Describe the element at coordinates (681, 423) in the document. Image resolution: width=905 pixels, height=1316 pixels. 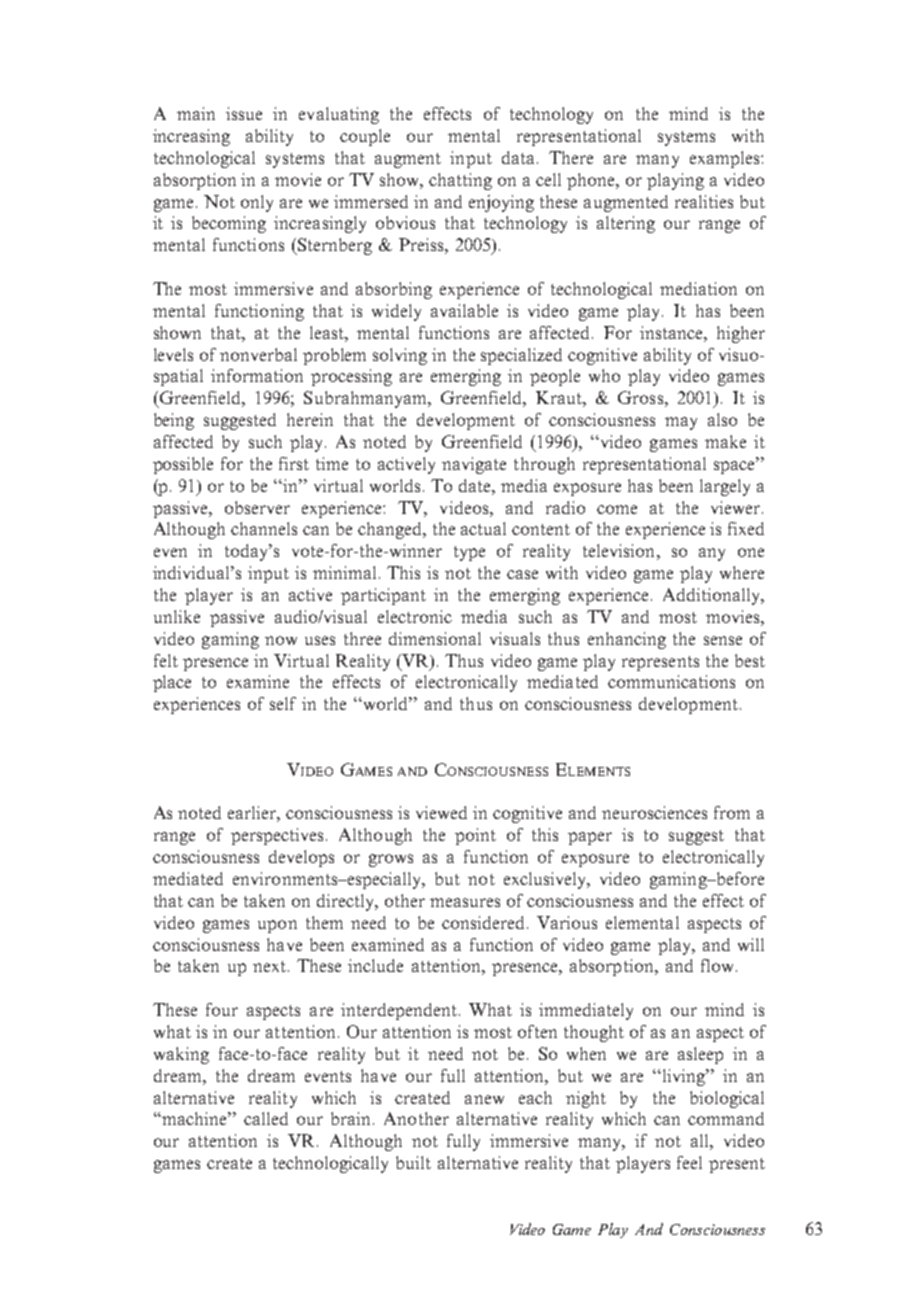
I see `may` at that location.
